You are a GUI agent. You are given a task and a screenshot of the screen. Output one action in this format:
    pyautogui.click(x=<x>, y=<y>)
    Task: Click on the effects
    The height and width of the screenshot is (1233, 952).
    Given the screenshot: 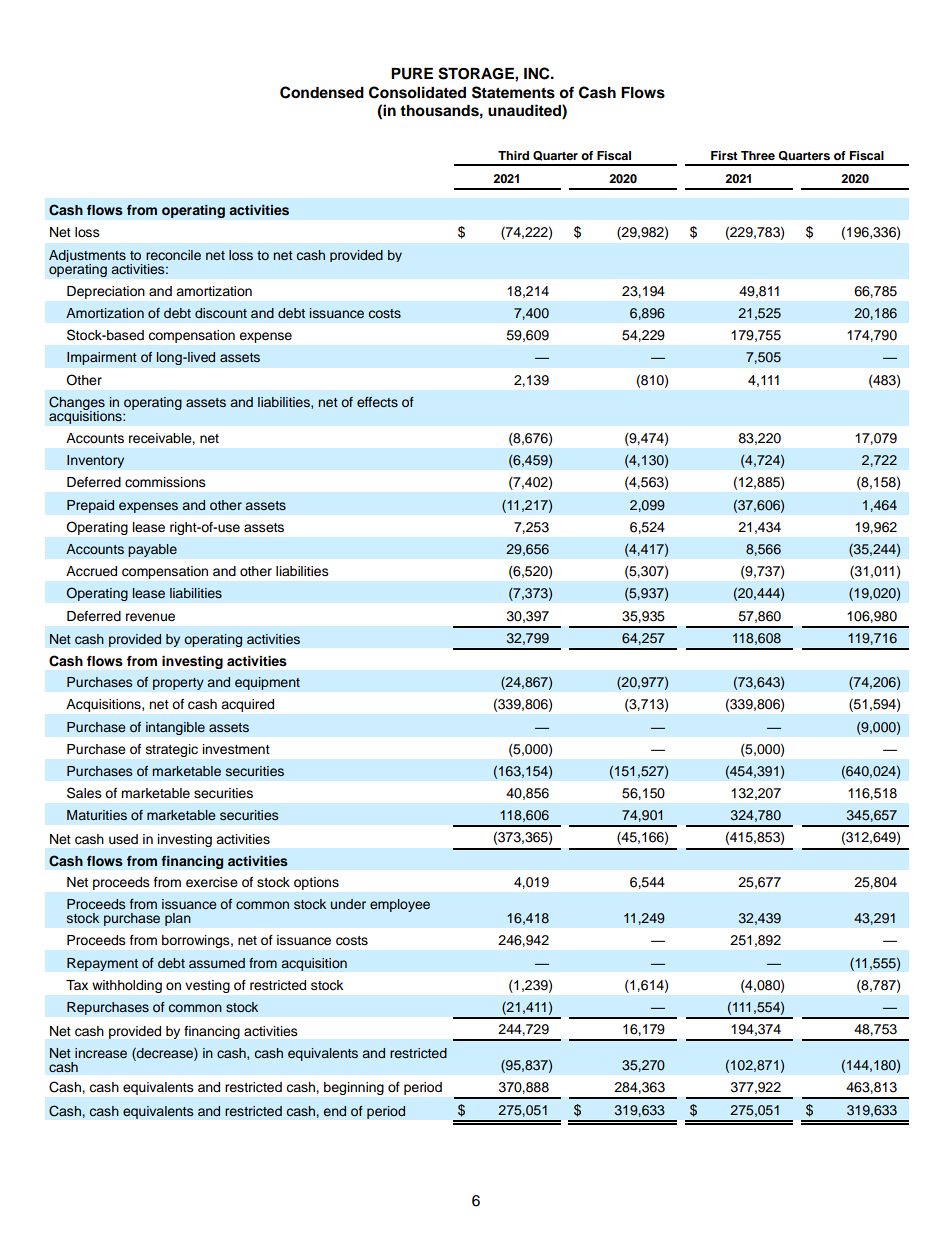 What is the action you would take?
    pyautogui.click(x=377, y=402)
